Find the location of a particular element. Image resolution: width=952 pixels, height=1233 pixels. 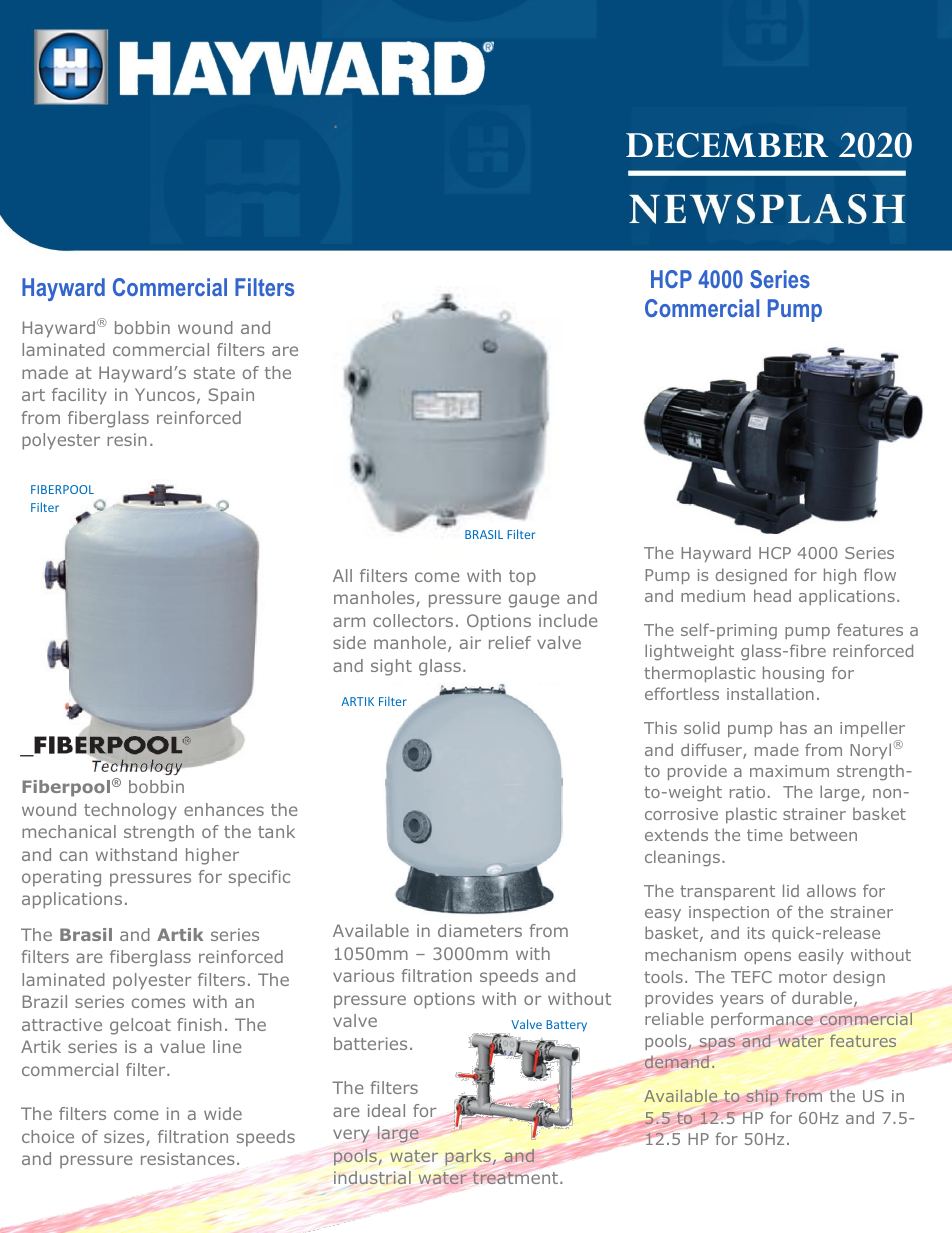

DECEMBER is located at coordinates (727, 145).
